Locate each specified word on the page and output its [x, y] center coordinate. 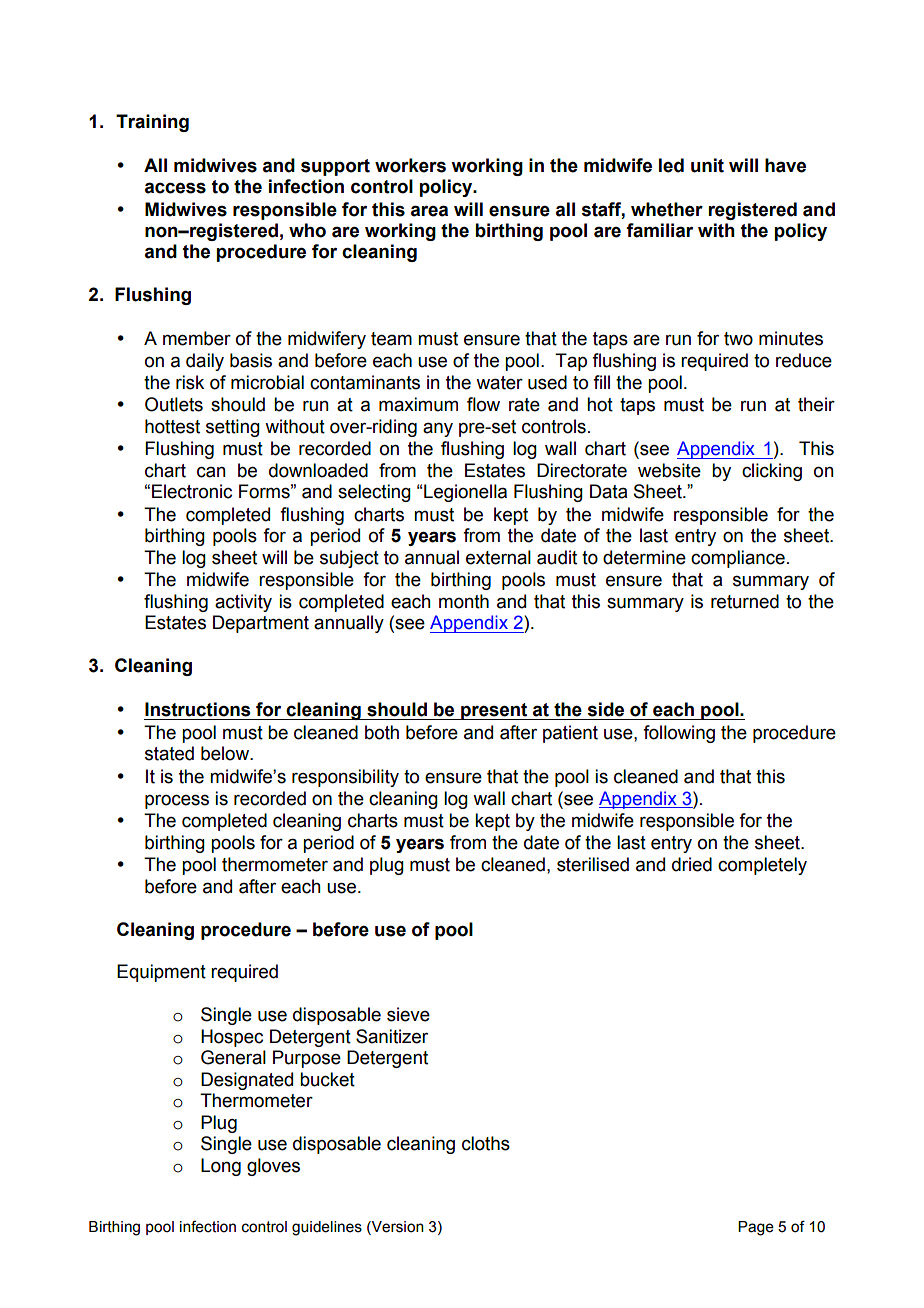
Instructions [197, 709]
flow [483, 404]
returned [745, 601]
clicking [772, 472]
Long [221, 1167]
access [175, 188]
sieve [408, 1014]
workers [410, 165]
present [494, 711]
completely [762, 866]
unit [707, 165]
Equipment [161, 973]
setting [233, 428]
